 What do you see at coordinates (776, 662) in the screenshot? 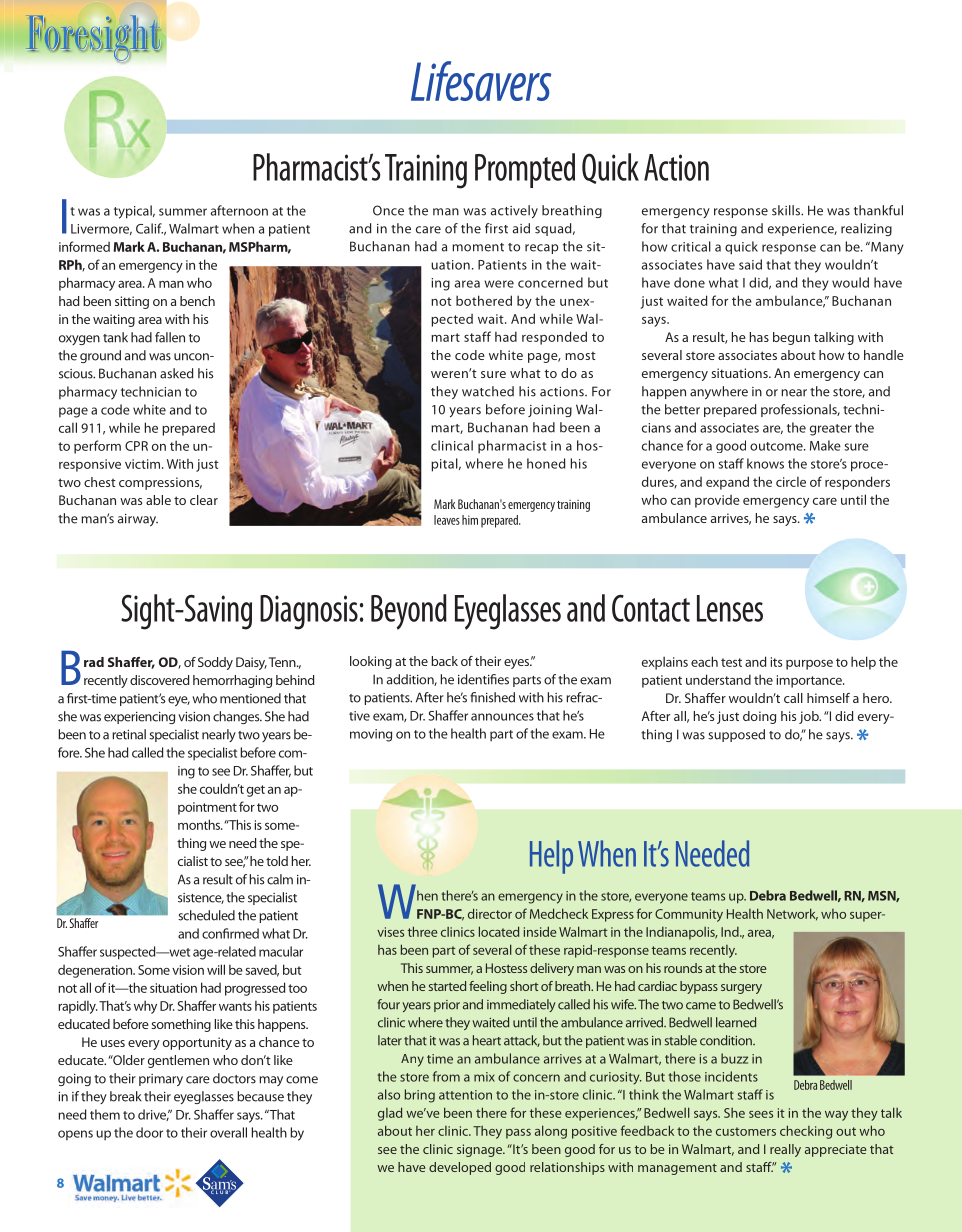
I see `its` at bounding box center [776, 662].
